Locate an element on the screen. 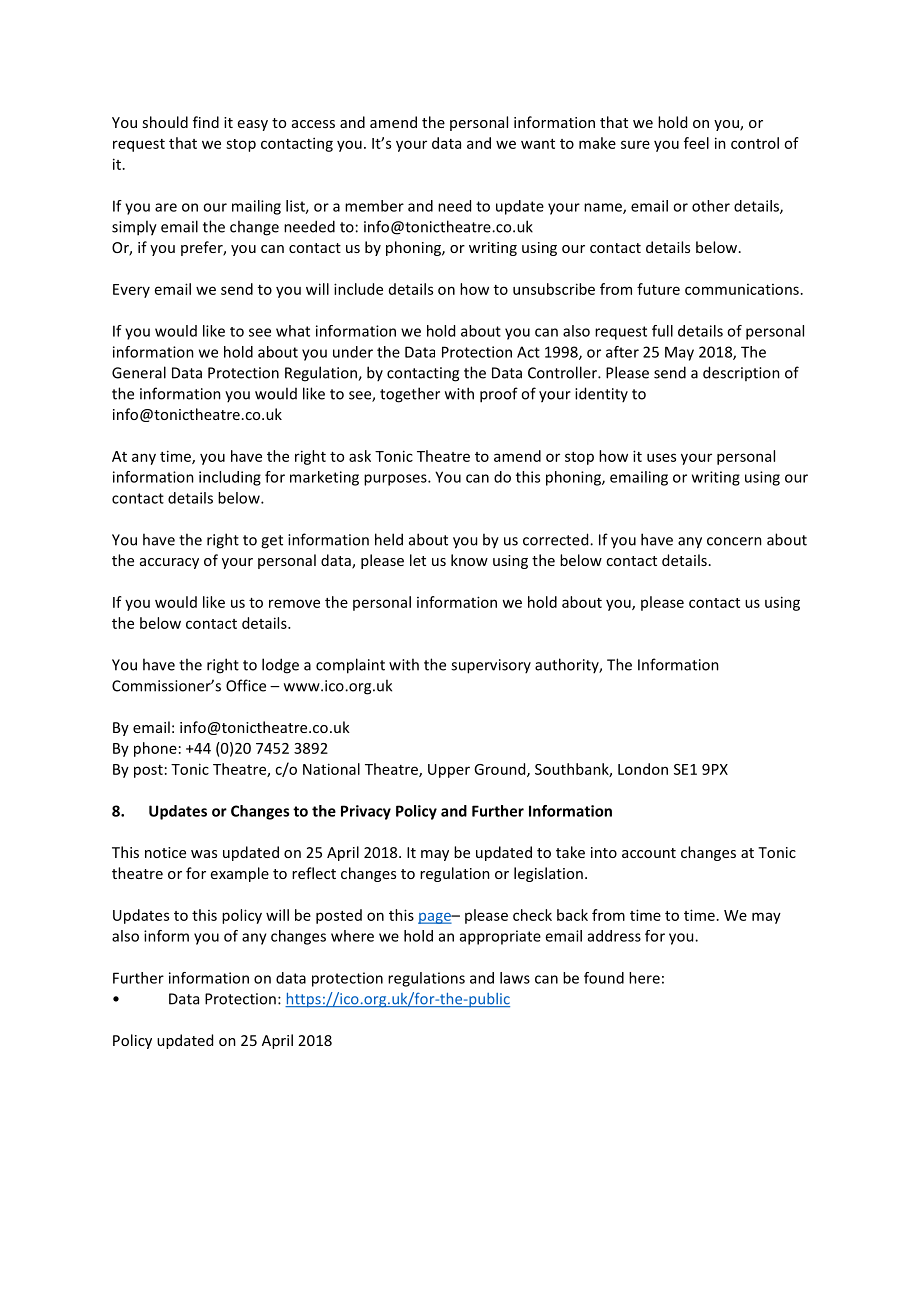 Image resolution: width=924 pixels, height=1308 pixels. address is located at coordinates (614, 936).
